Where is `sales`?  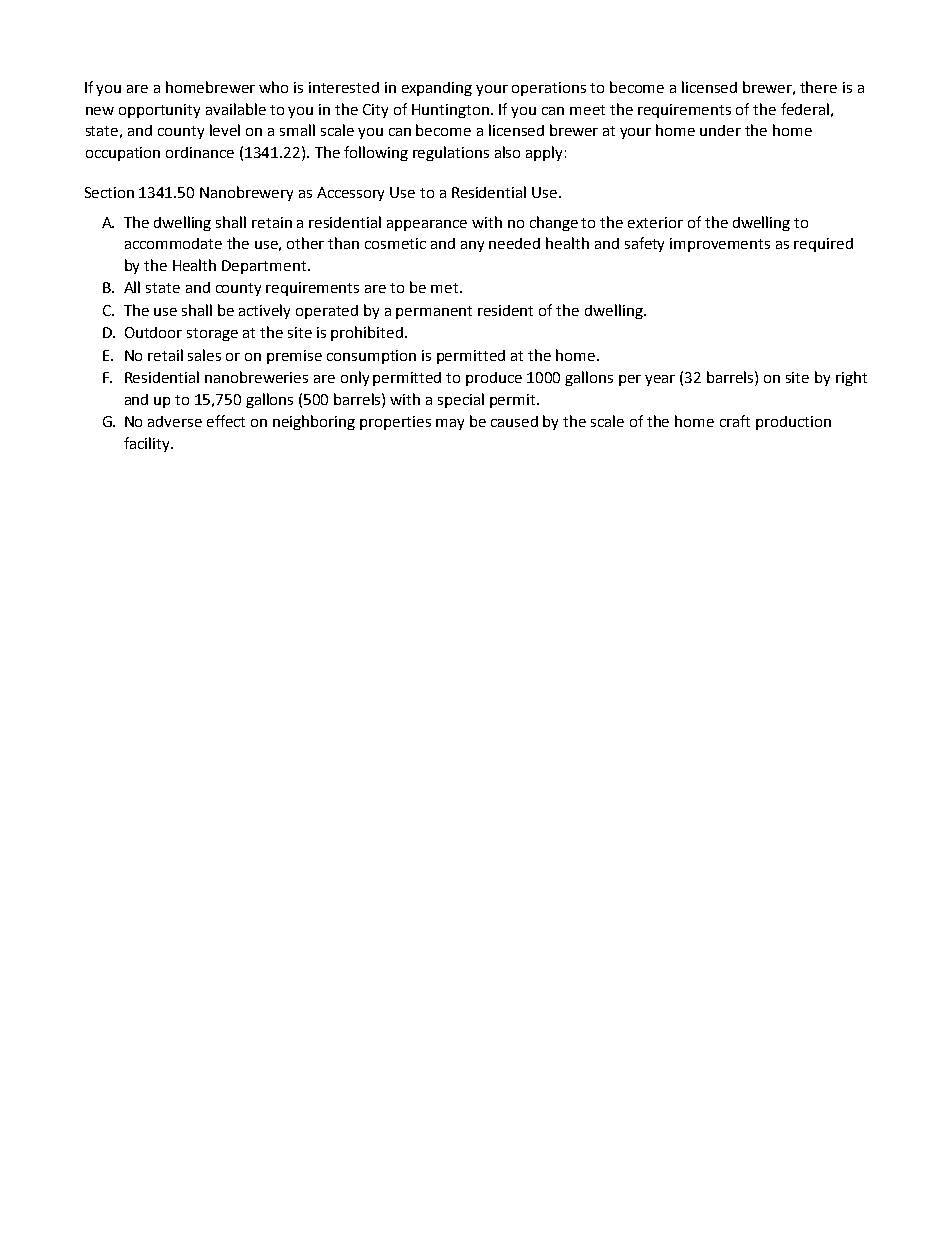 sales is located at coordinates (204, 355).
